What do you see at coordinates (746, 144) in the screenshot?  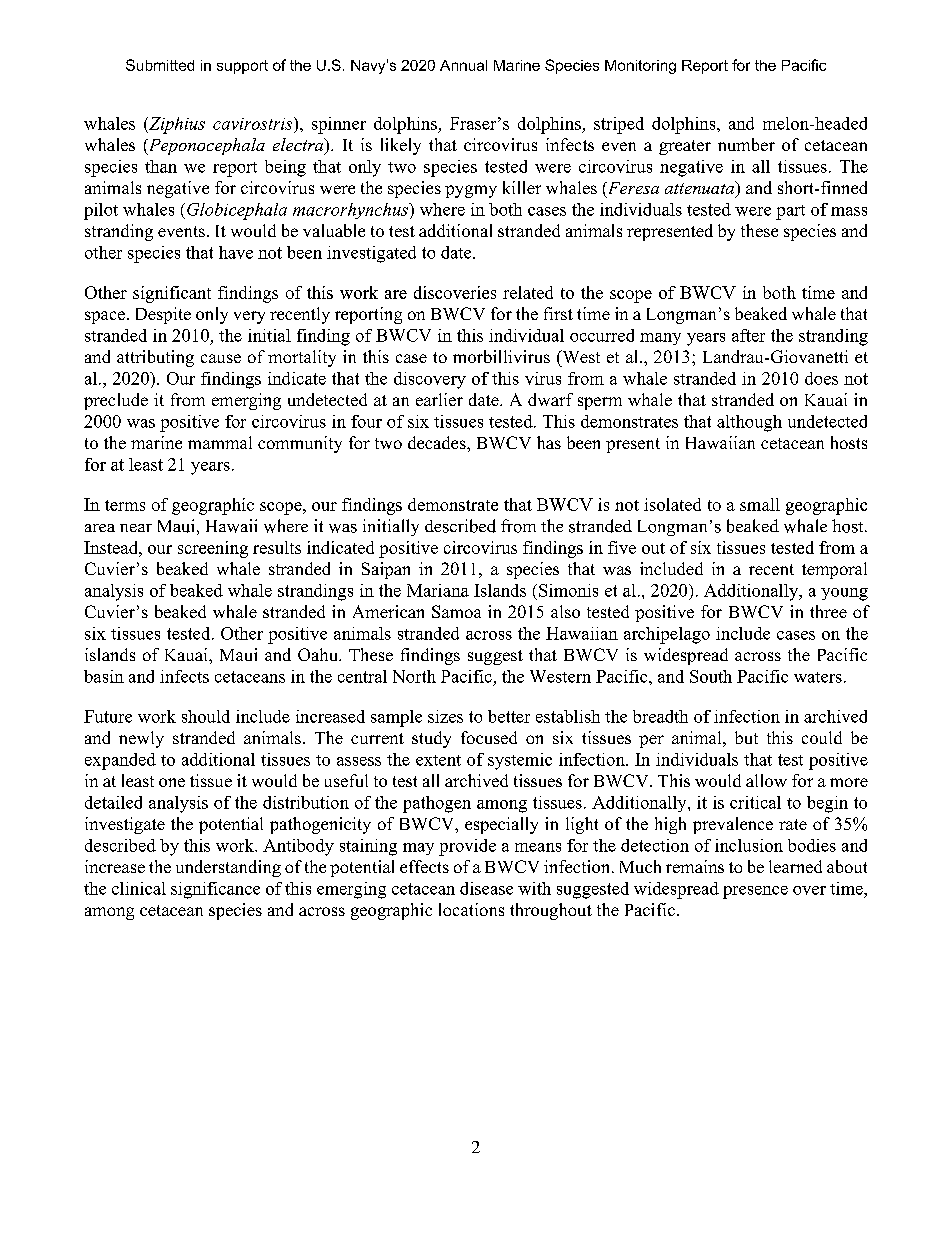 I see `number` at bounding box center [746, 144].
